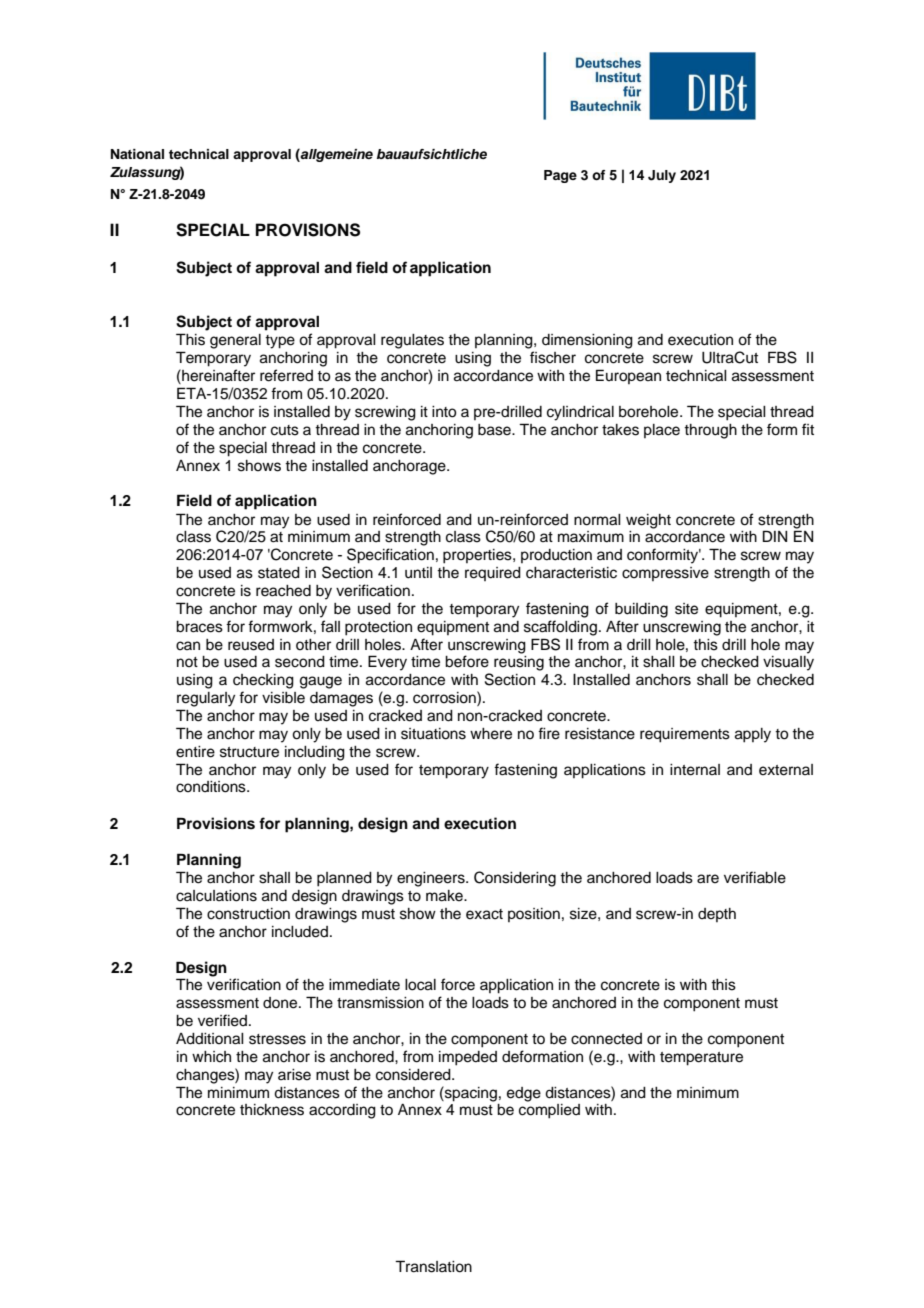  I want to click on make, so click(445, 896).
